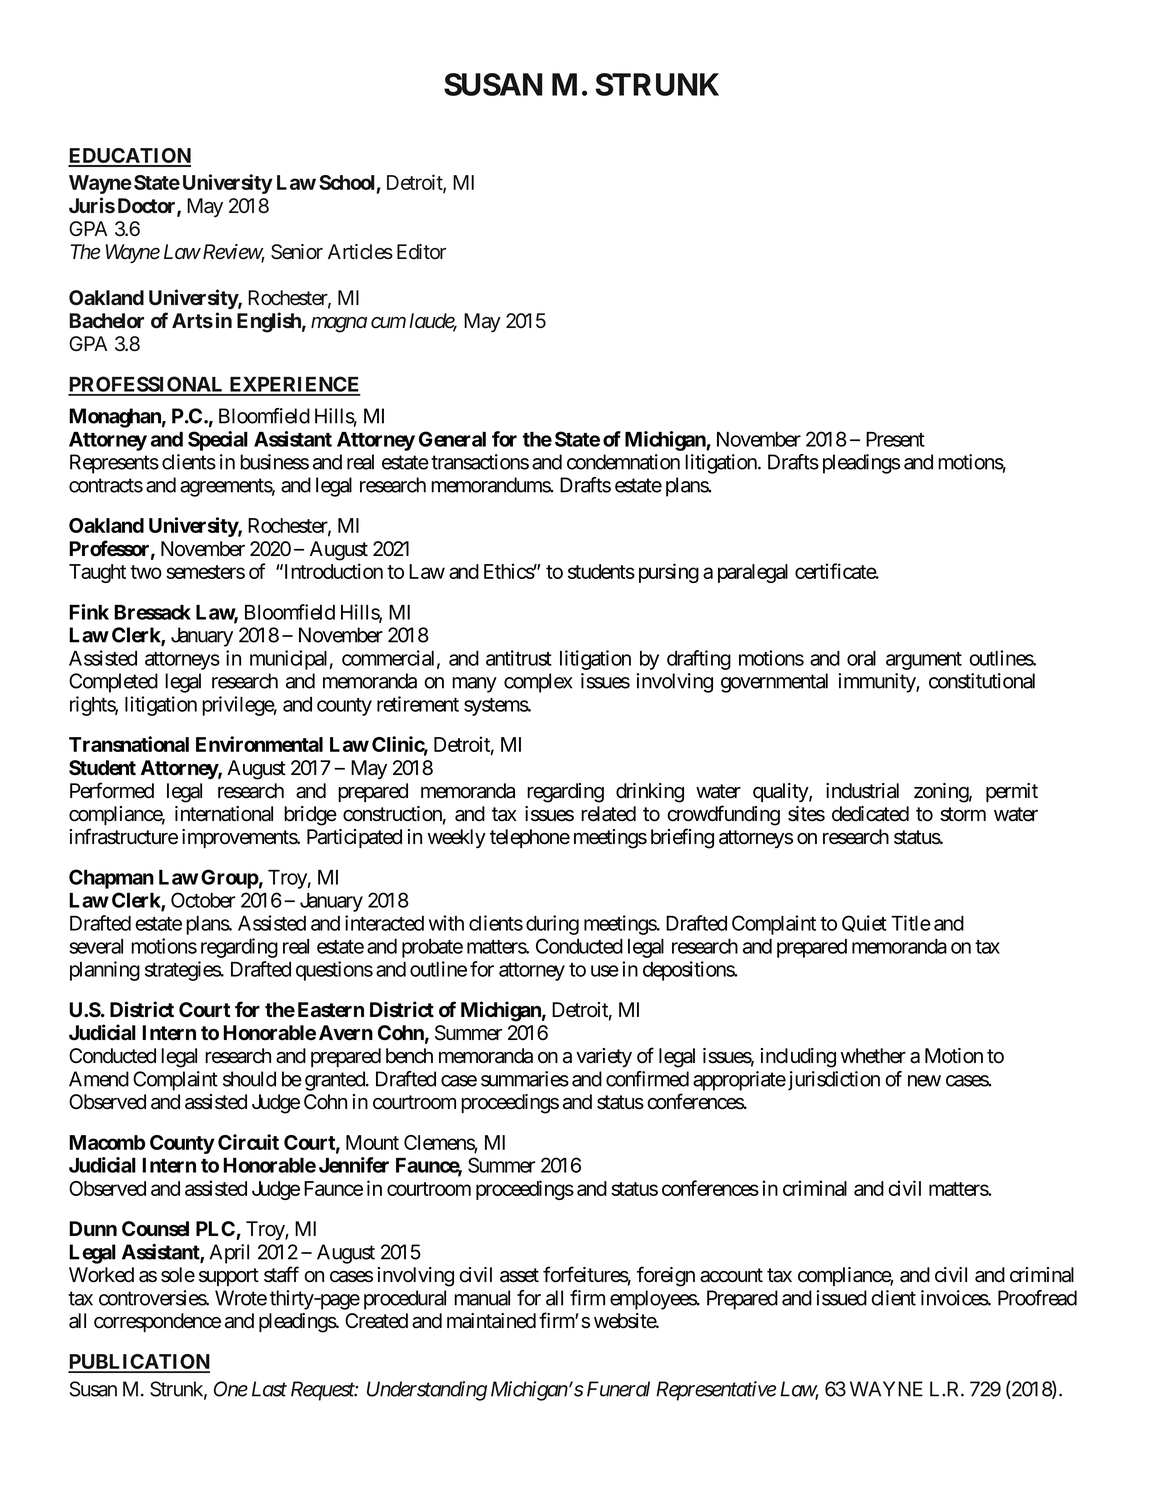 This page has height=1509, width=1166. Describe the element at coordinates (97, 573) in the page. I see `Taught` at that location.
